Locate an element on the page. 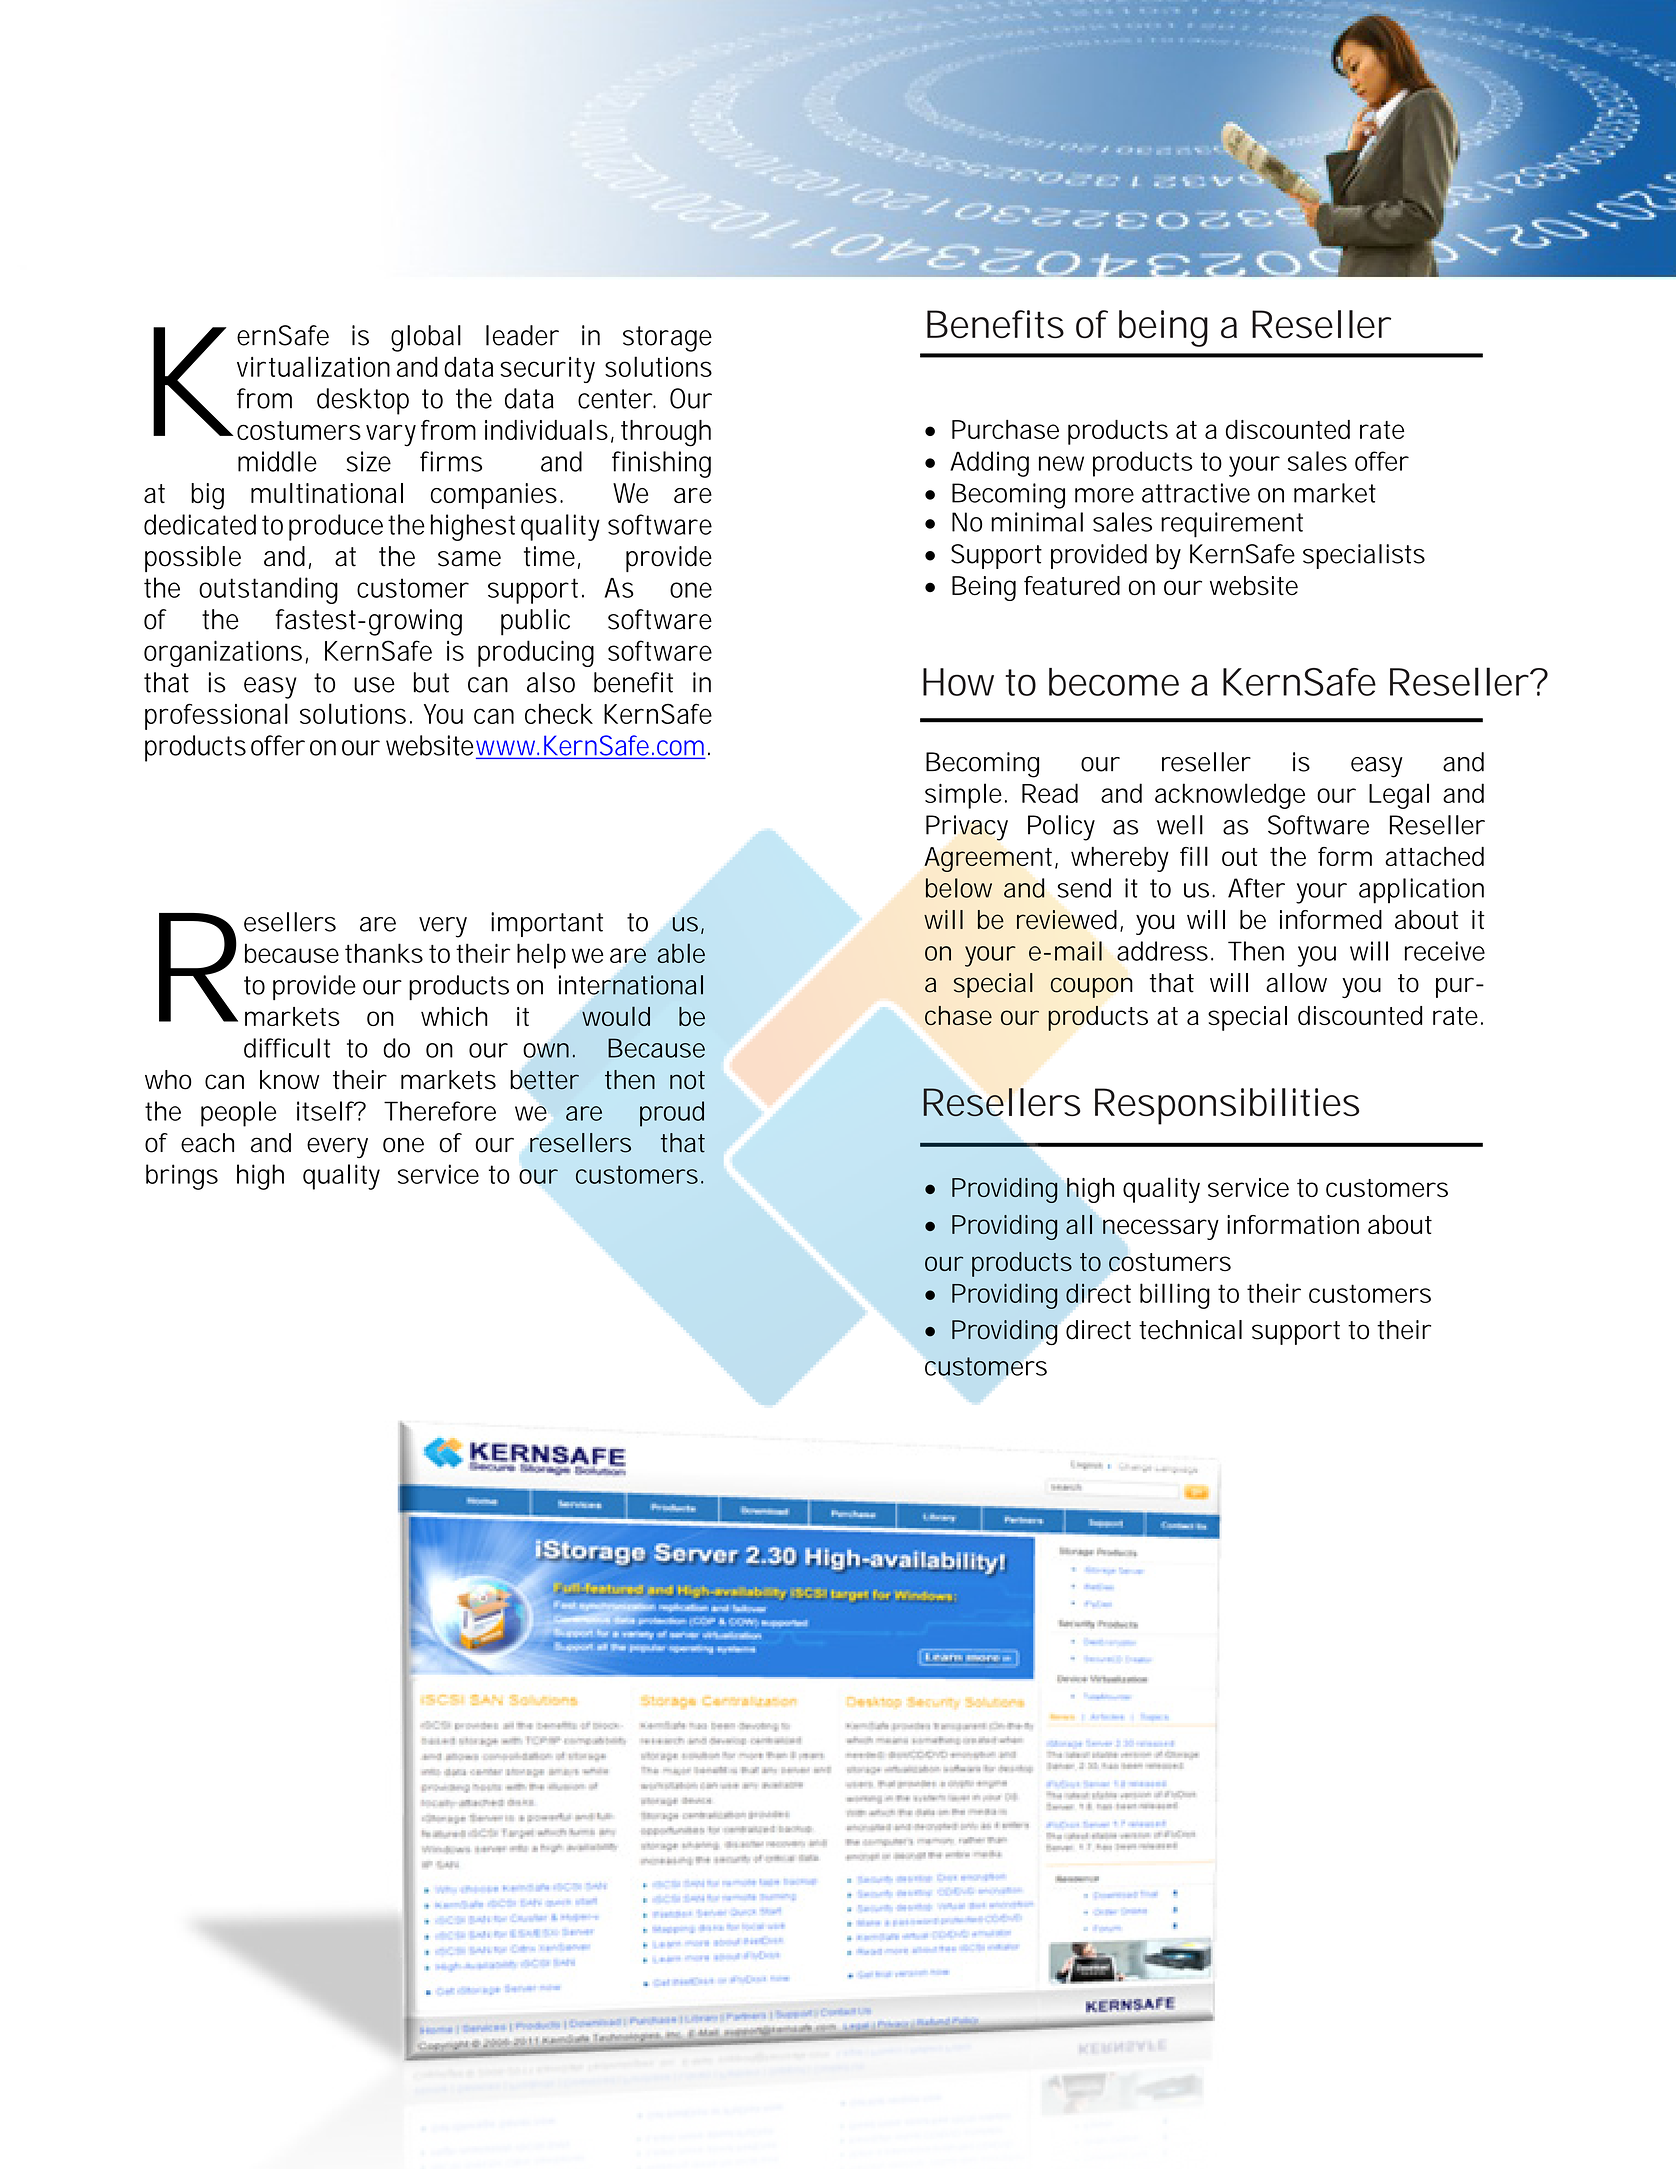 This image has width=1676, height=2169. storage is located at coordinates (667, 339).
